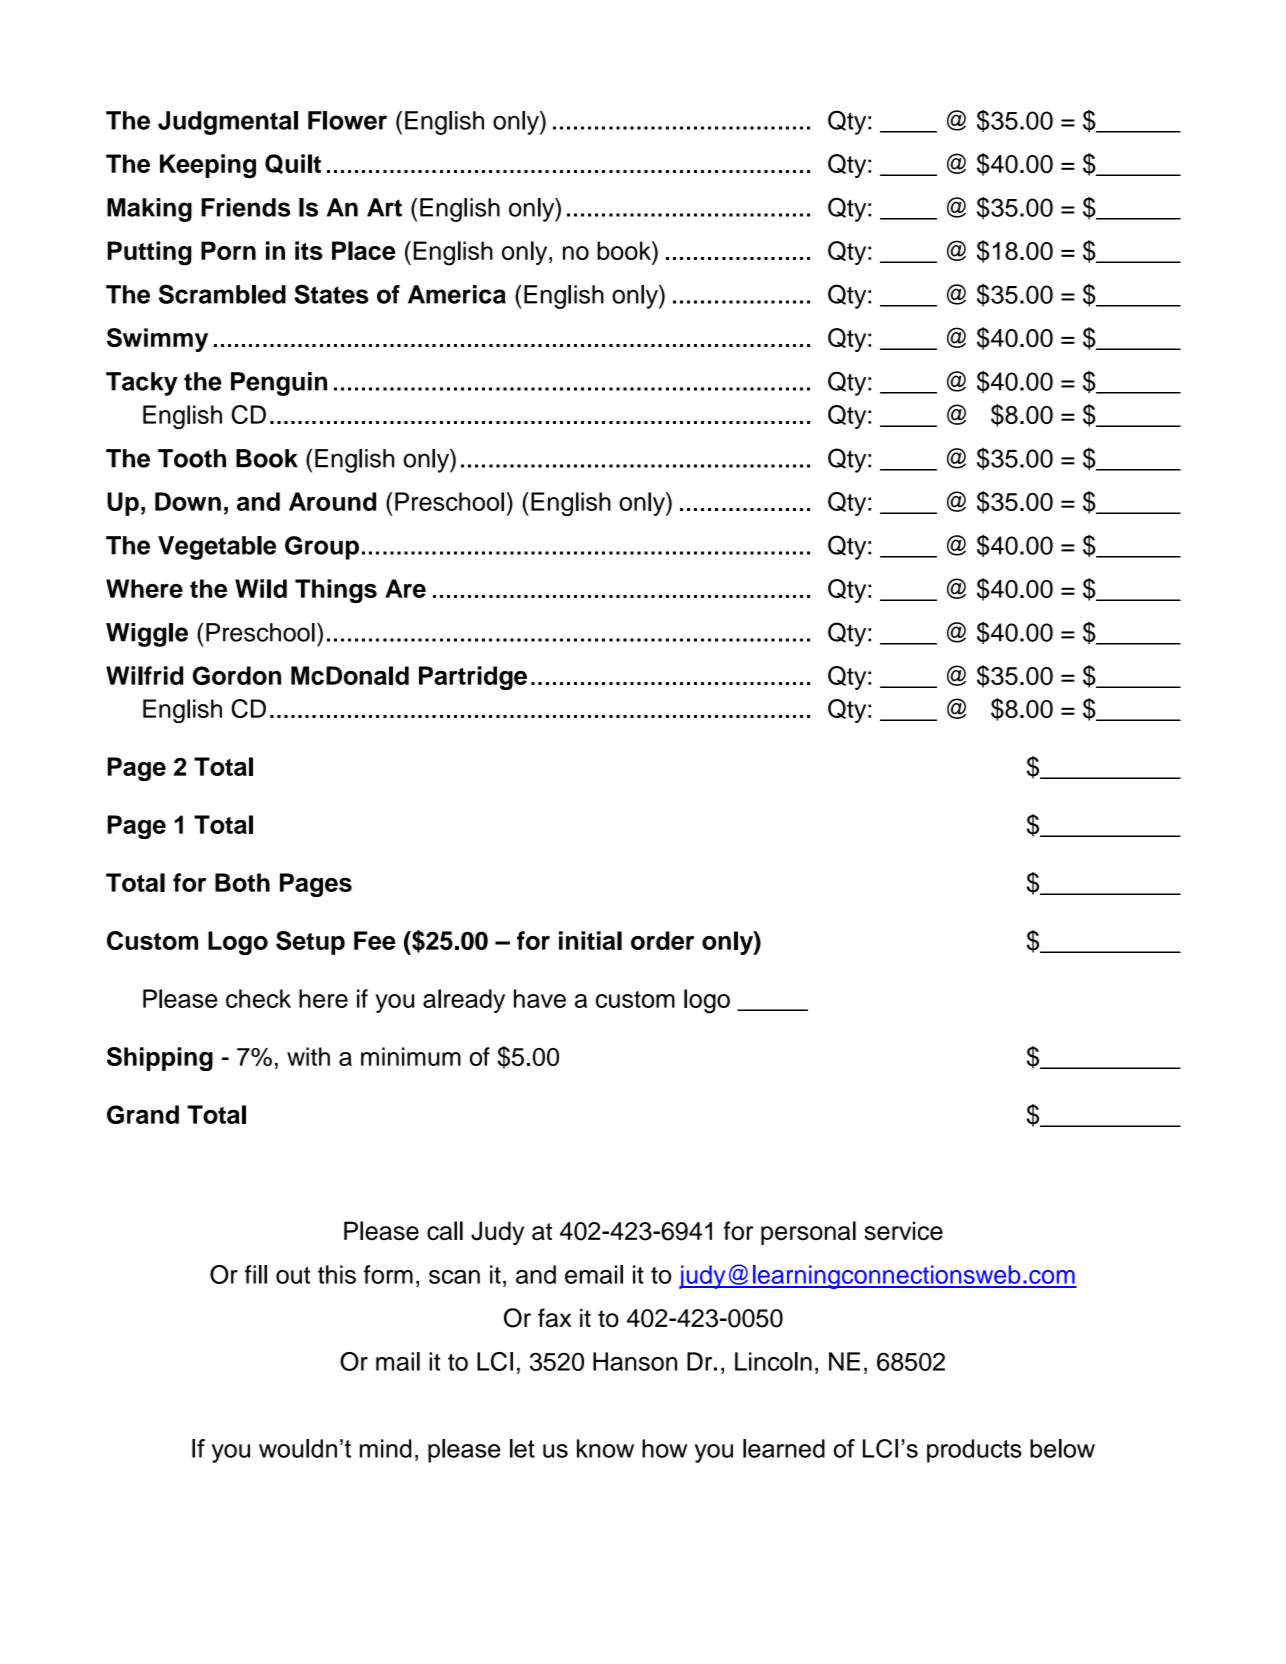 The width and height of the screenshot is (1286, 1664). What do you see at coordinates (590, 940) in the screenshot?
I see `initial` at bounding box center [590, 940].
